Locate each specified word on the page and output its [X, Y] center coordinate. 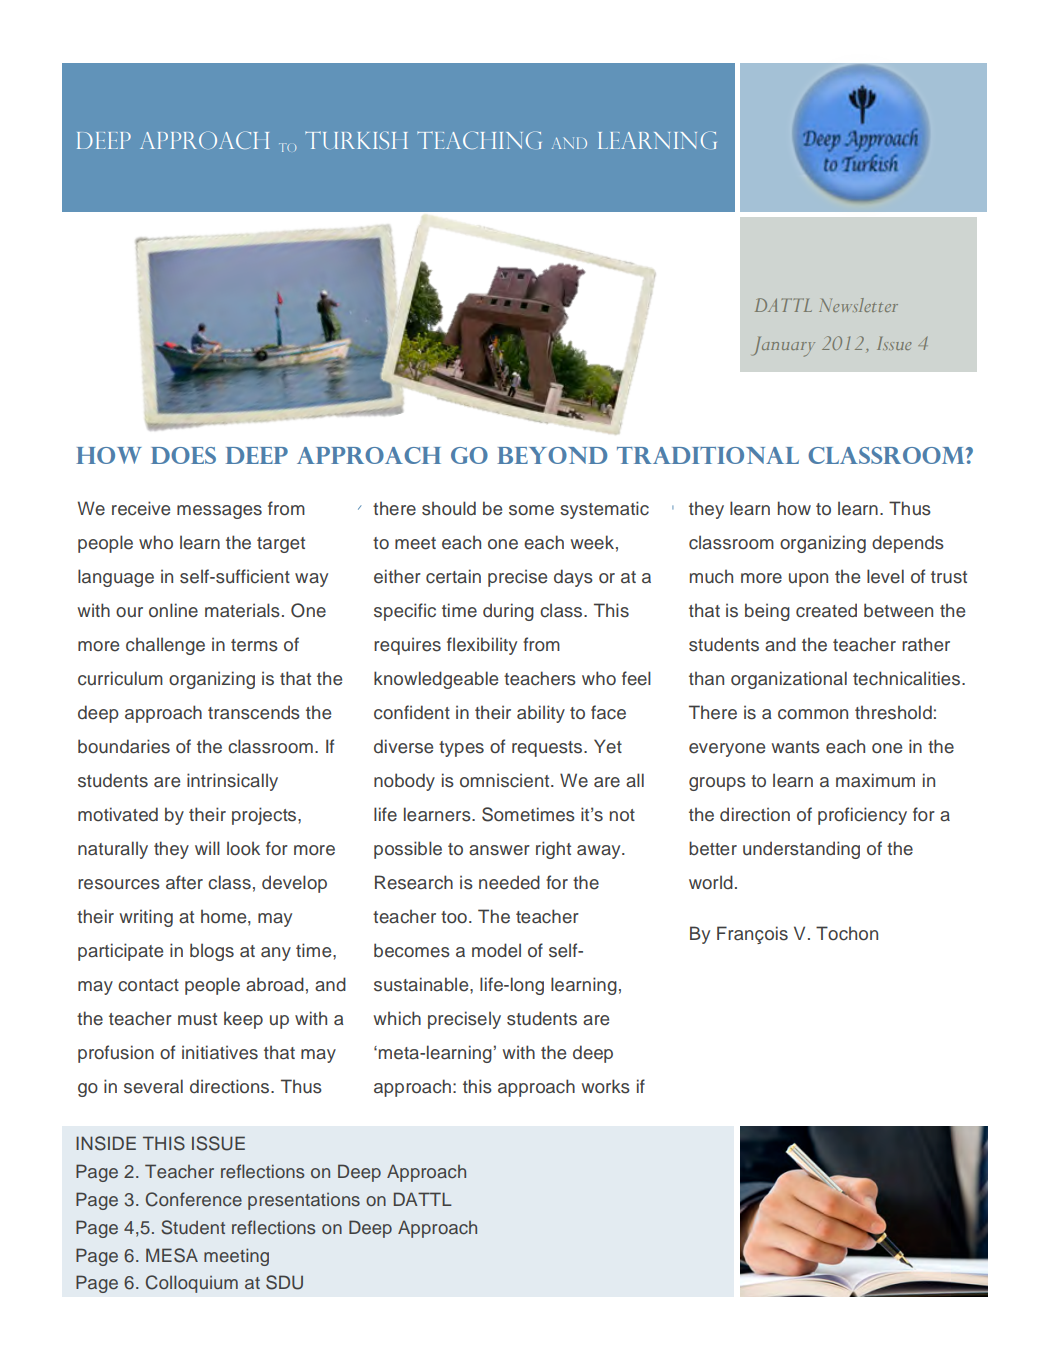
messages [219, 512]
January [783, 347]
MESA [172, 1255]
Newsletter [858, 305]
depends [908, 544]
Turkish [356, 140]
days [573, 578]
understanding [801, 850]
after [184, 882]
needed [509, 882]
